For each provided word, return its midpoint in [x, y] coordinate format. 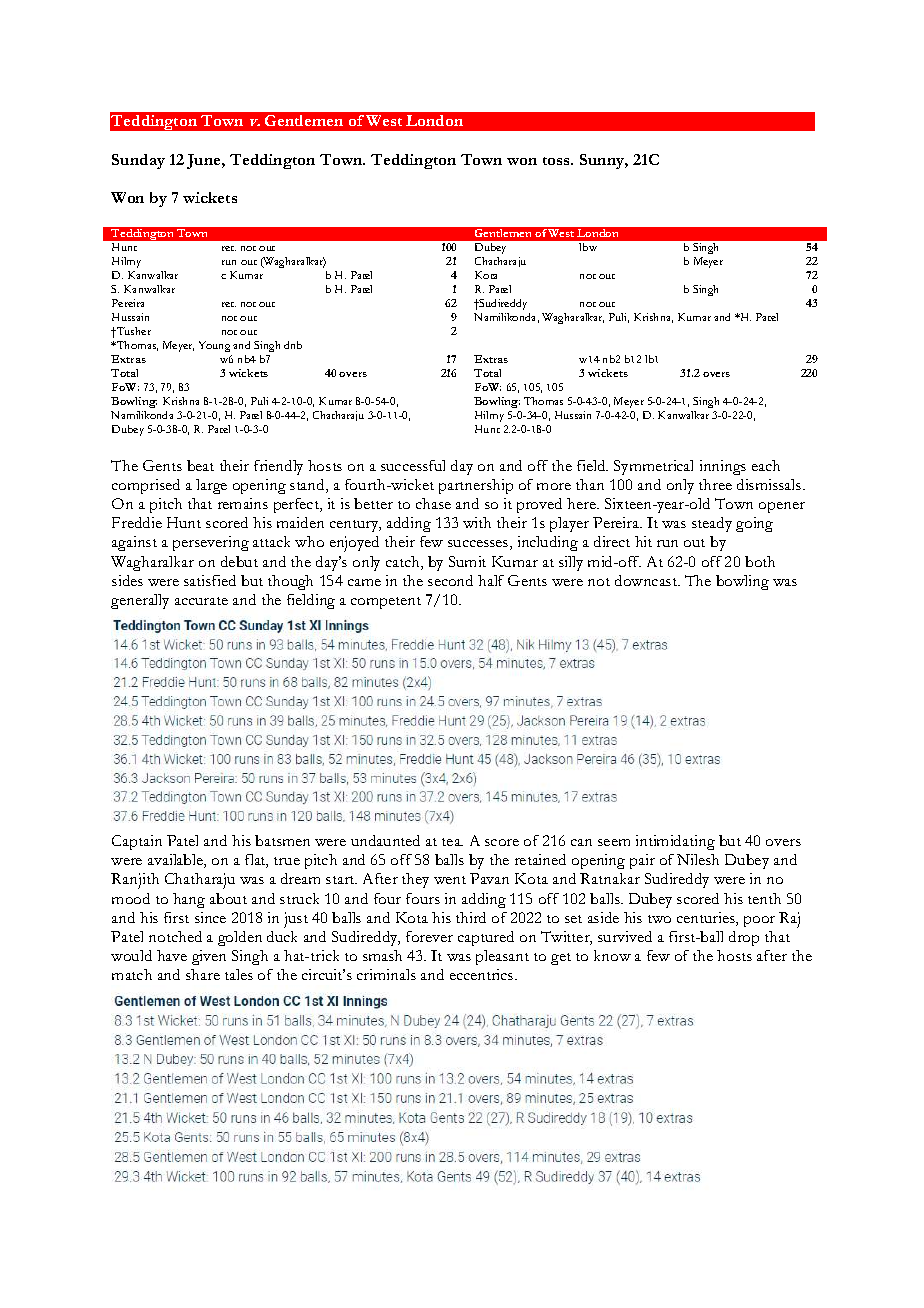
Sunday [138, 161]
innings [723, 467]
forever [429, 936]
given [209, 957]
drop [744, 938]
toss [558, 161]
